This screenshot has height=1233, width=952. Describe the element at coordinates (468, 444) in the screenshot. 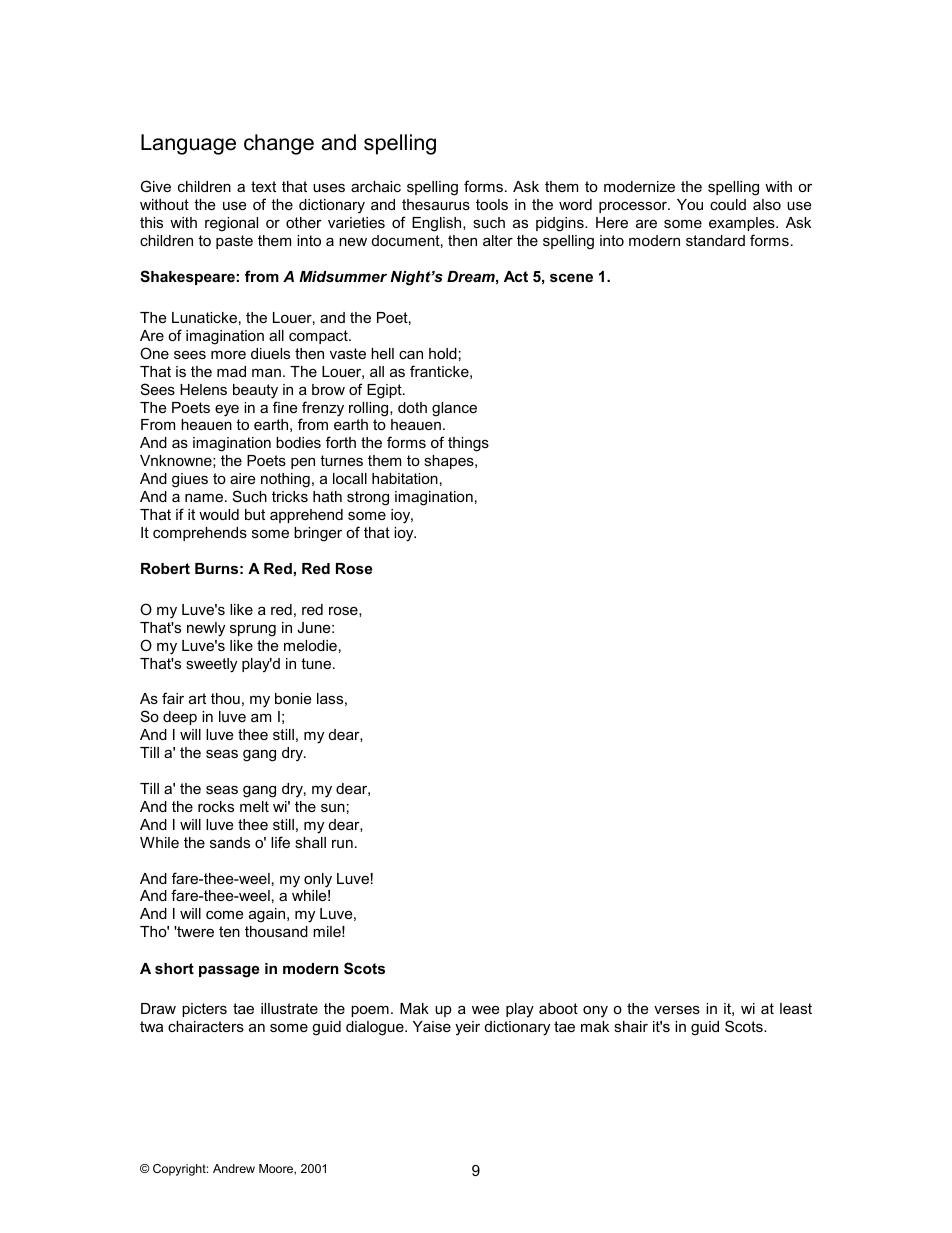

I see `things` at that location.
